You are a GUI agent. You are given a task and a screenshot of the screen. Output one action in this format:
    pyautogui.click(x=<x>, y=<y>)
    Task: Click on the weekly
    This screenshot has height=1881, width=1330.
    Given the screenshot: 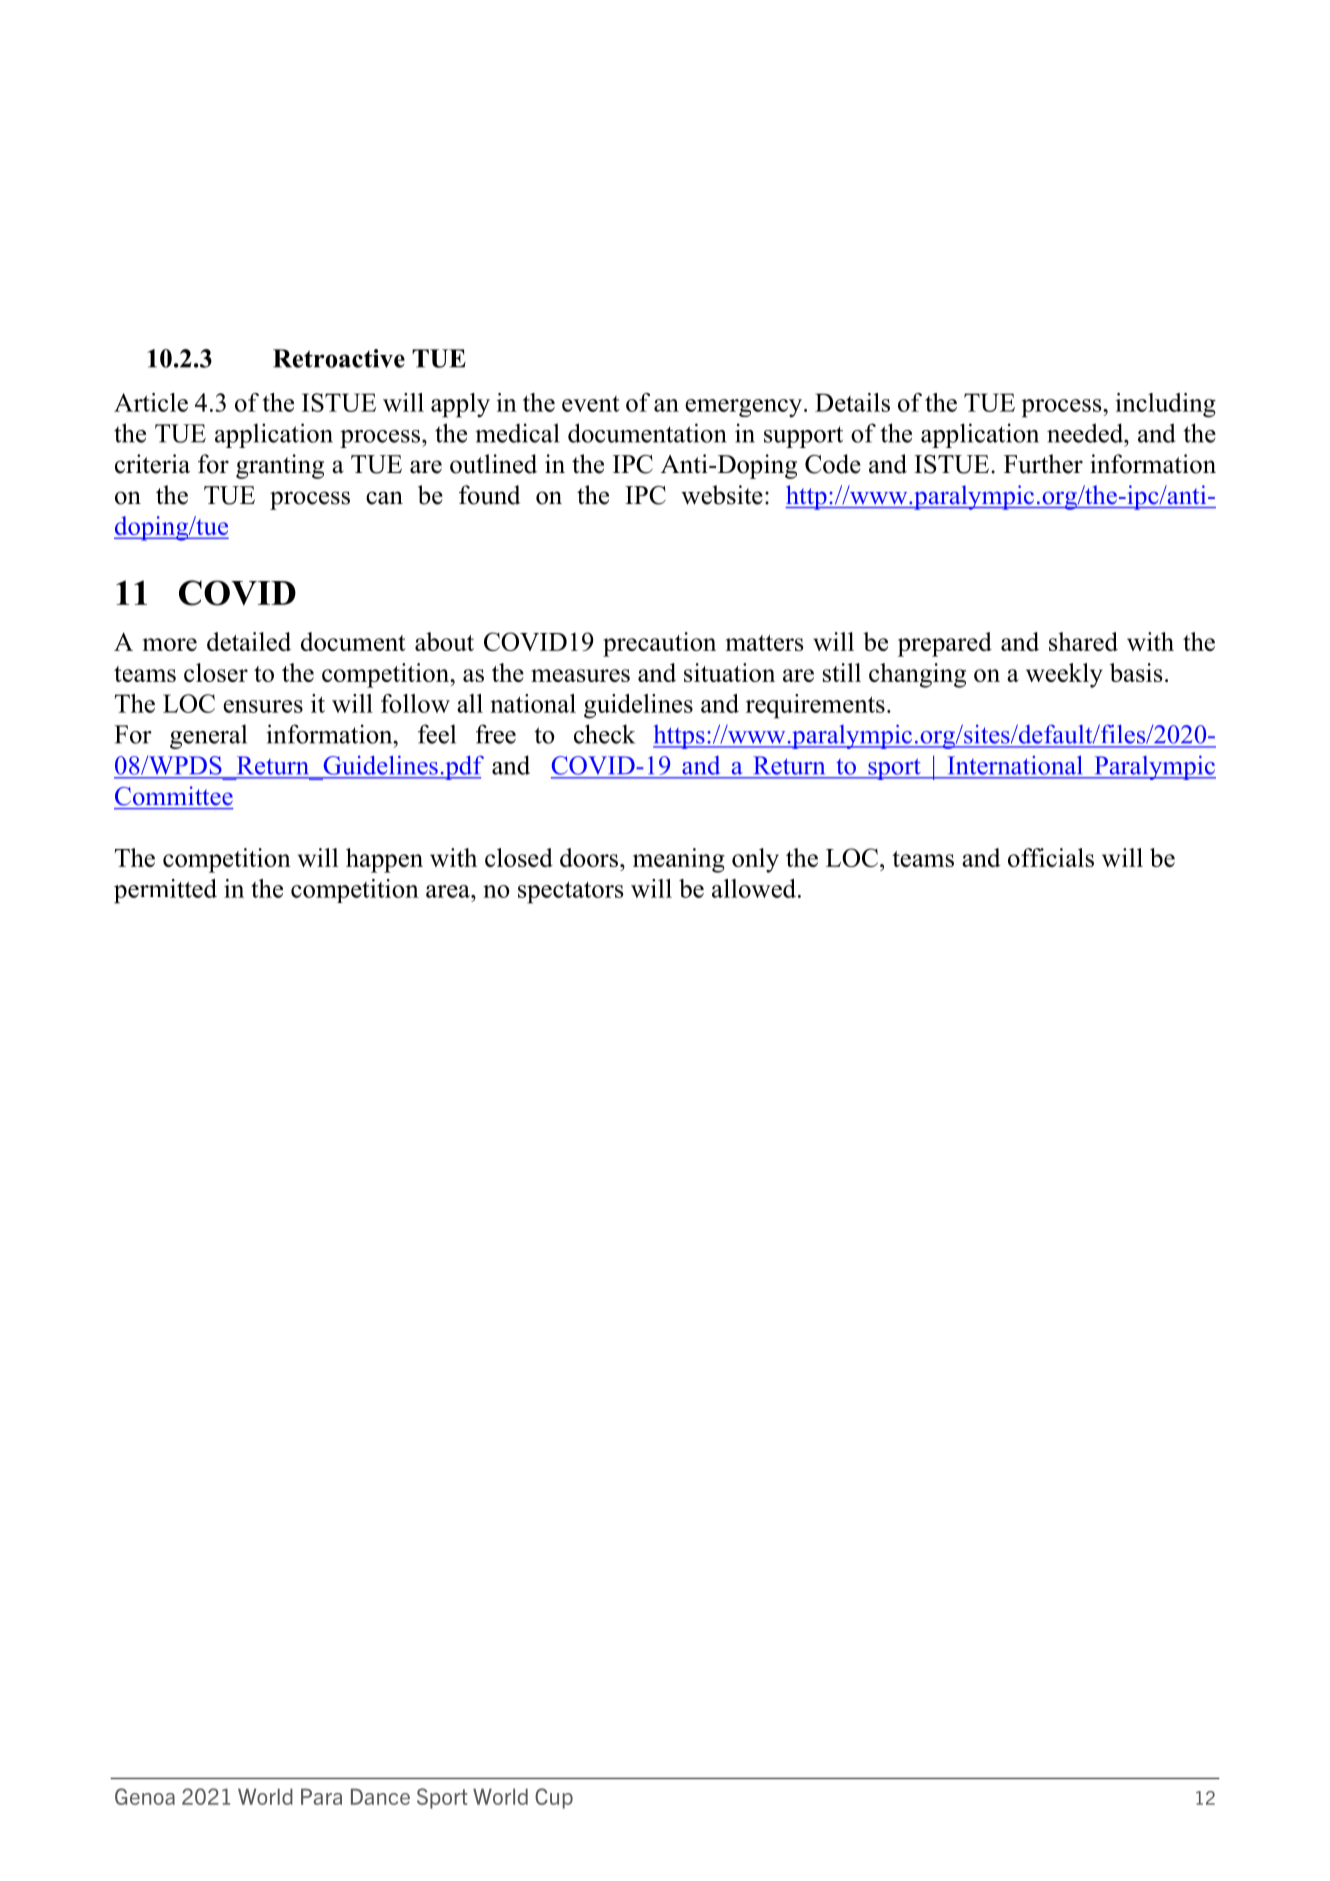 What is the action you would take?
    pyautogui.click(x=1064, y=675)
